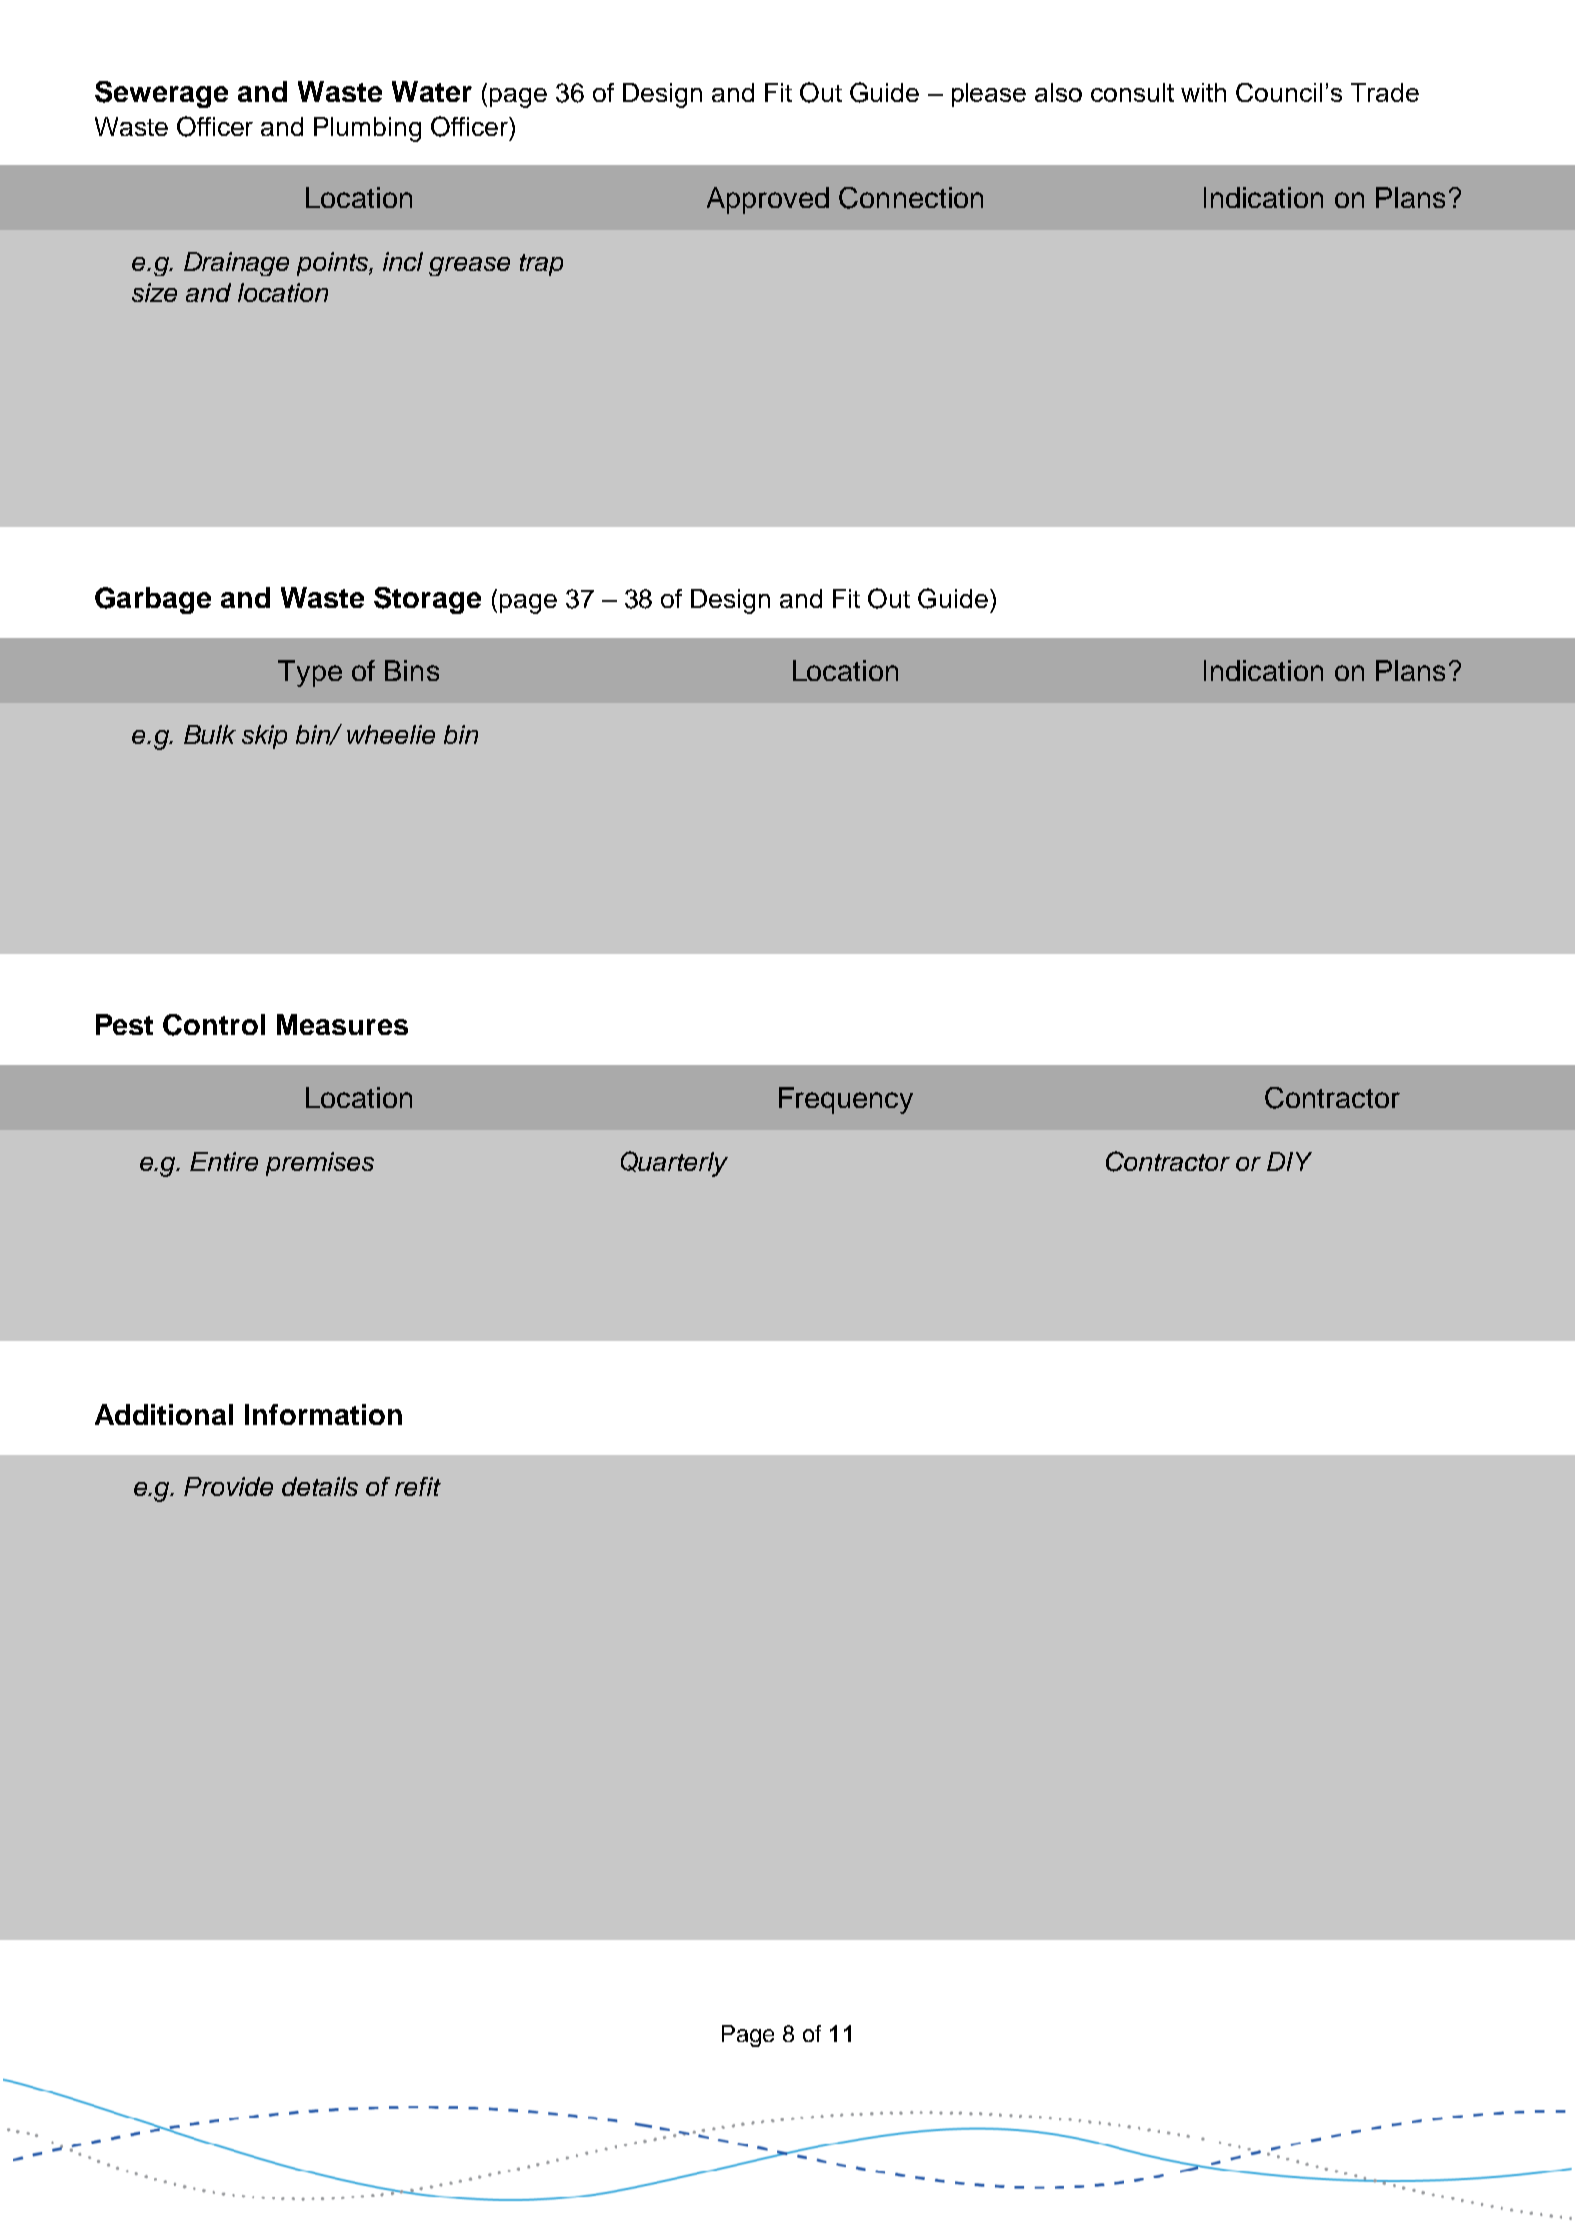 This image has width=1575, height=2227. Describe the element at coordinates (153, 600) in the image. I see `Garbage` at that location.
